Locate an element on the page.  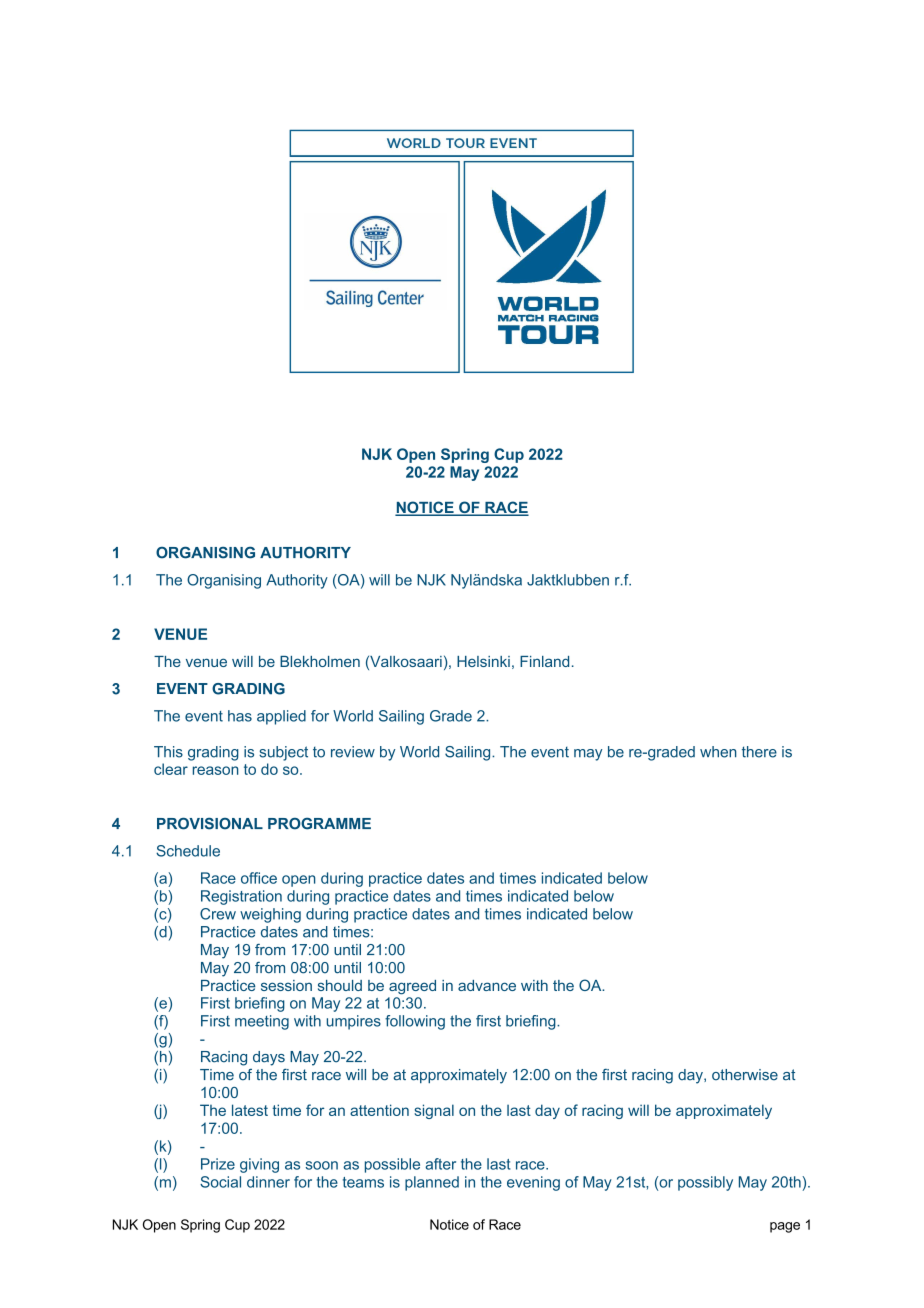
when is located at coordinates (718, 752).
